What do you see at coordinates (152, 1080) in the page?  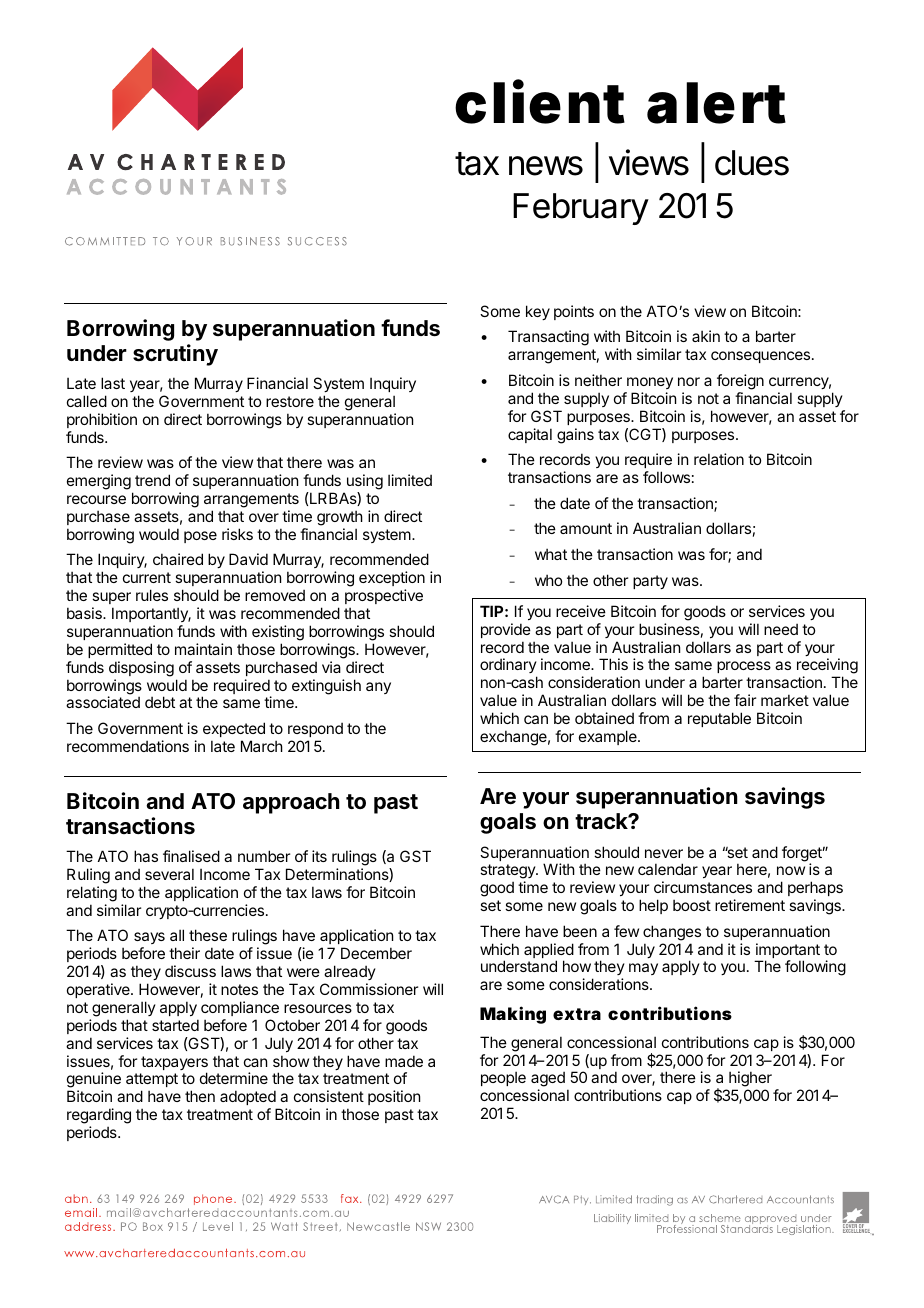 I see `attempt` at bounding box center [152, 1080].
